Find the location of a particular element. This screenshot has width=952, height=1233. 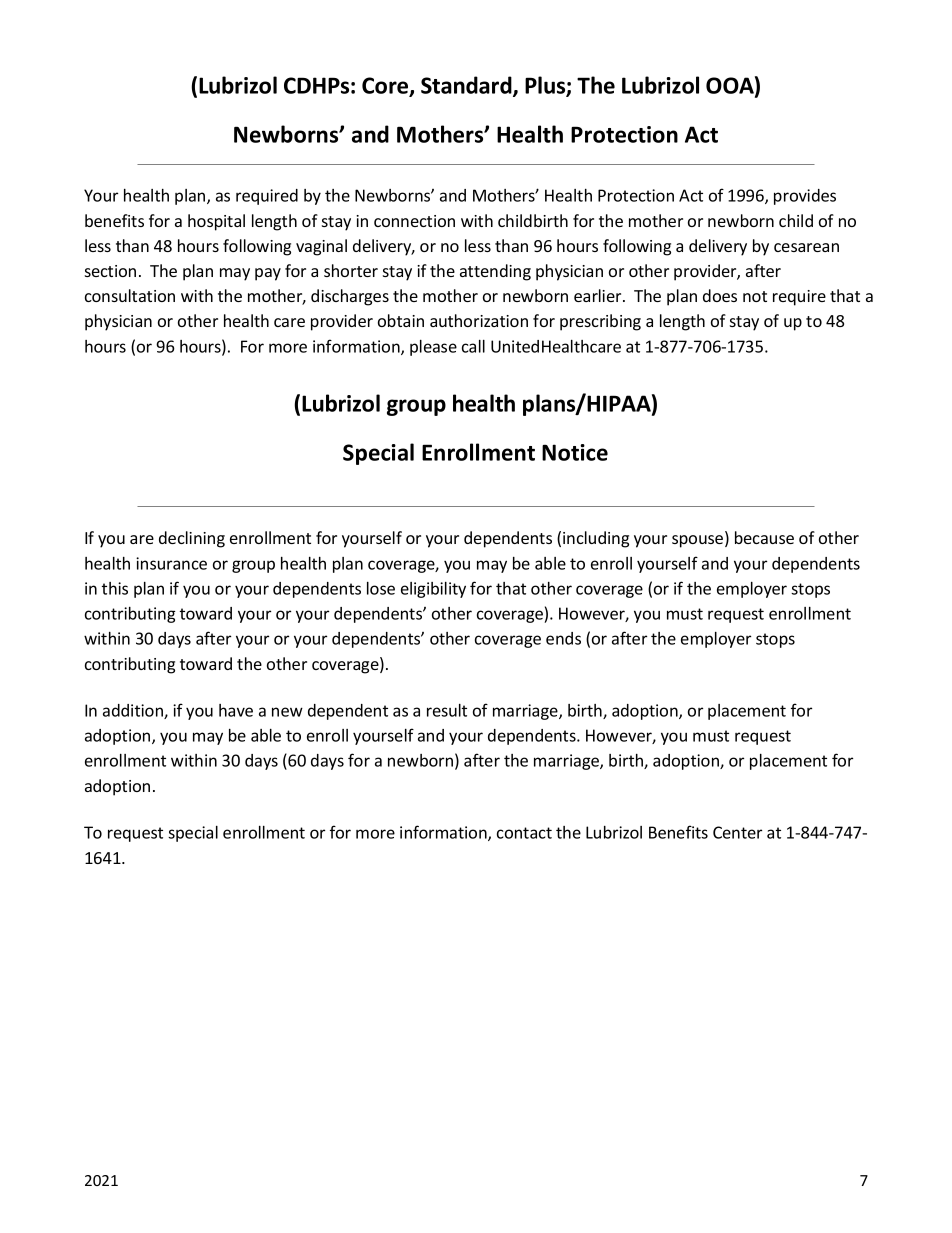

eligibility is located at coordinates (433, 590).
